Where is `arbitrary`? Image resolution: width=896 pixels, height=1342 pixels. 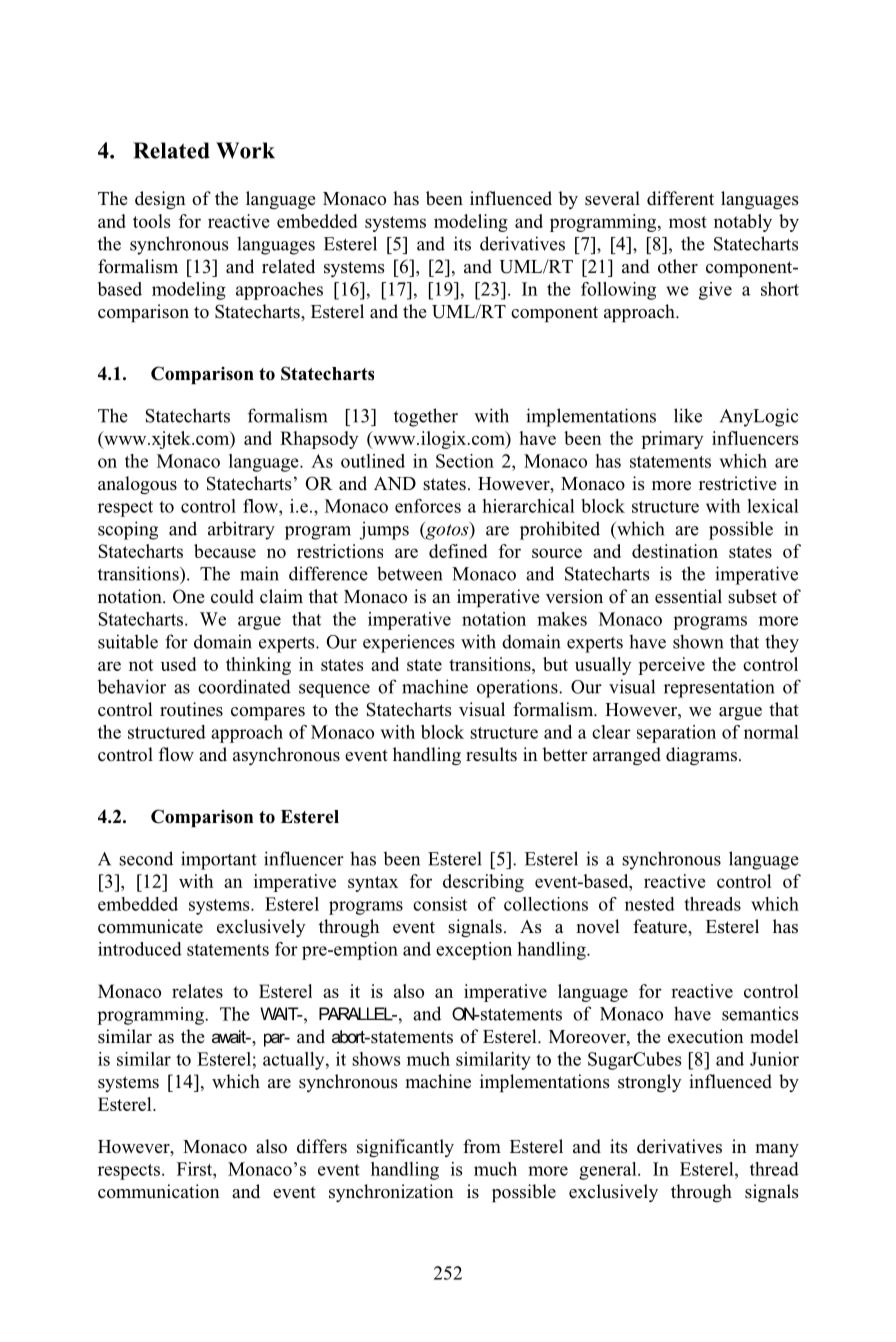
arbitrary is located at coordinates (241, 530).
